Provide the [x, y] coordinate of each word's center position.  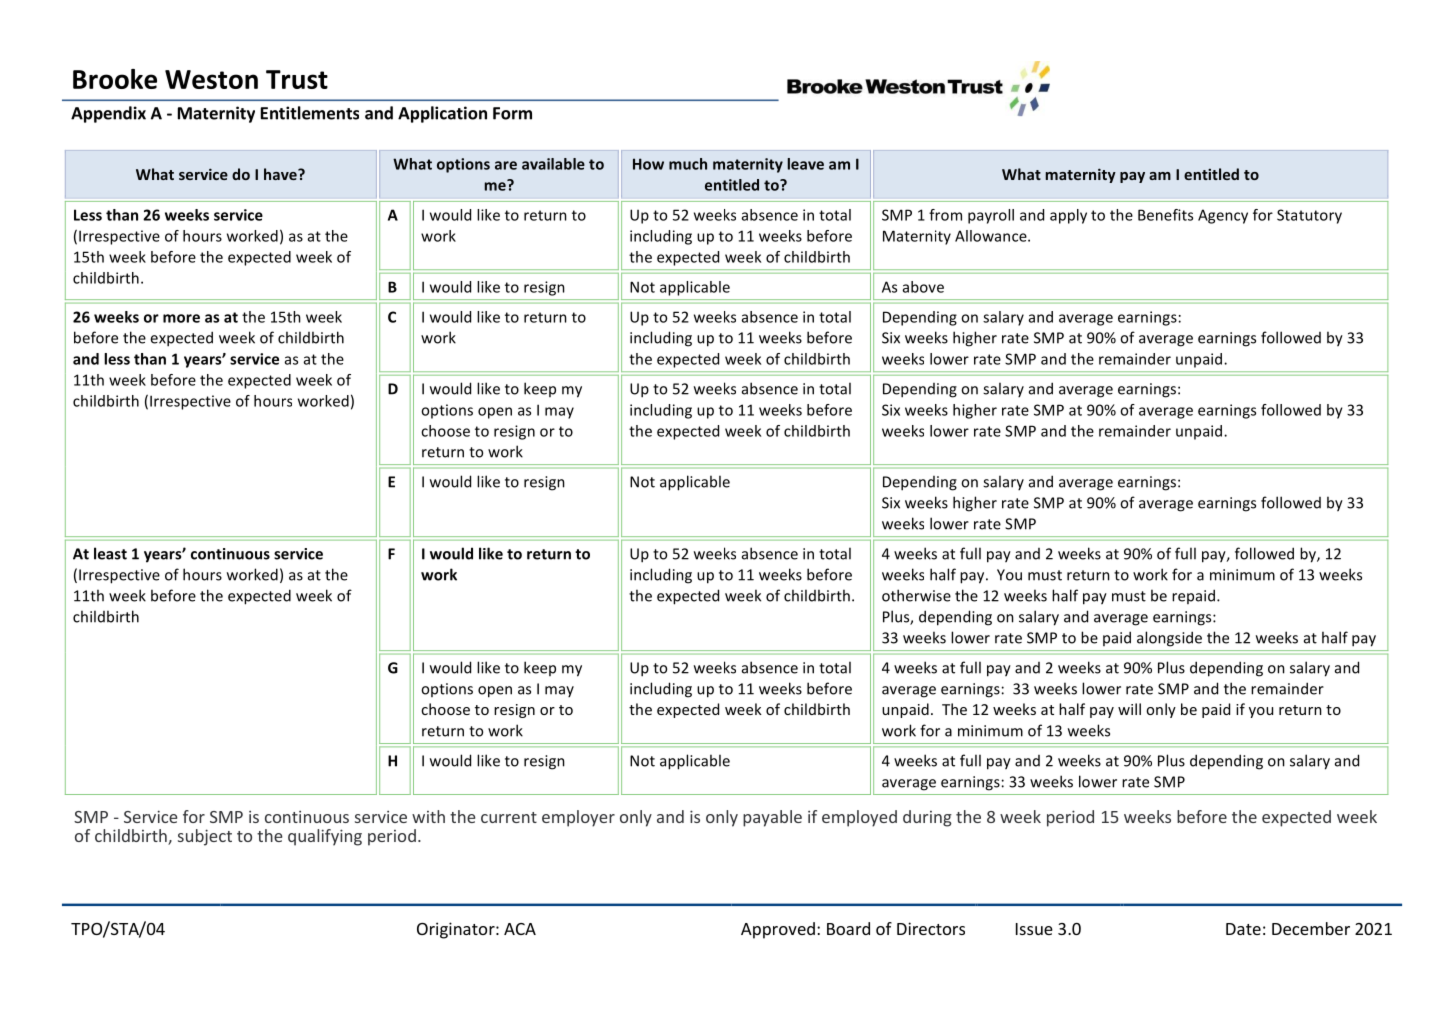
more [181, 318]
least [110, 553]
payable [772, 818]
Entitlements [310, 113]
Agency [1223, 216]
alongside [1169, 639]
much [688, 164]
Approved [778, 930]
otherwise [916, 595]
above [923, 287]
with [428, 816]
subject [205, 837]
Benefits [1165, 215]
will [1129, 709]
